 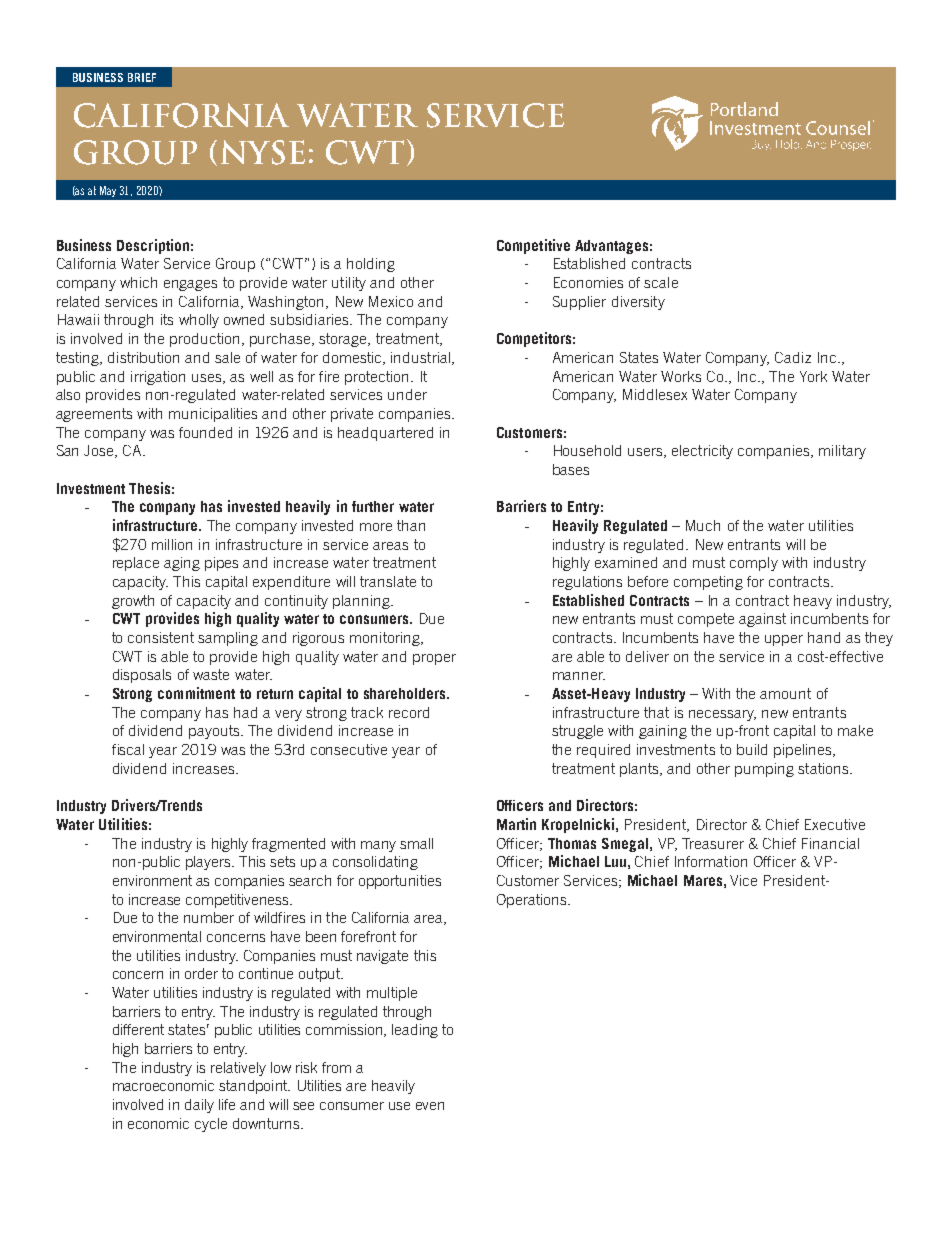 I want to click on BRIEF, so click(x=142, y=77).
